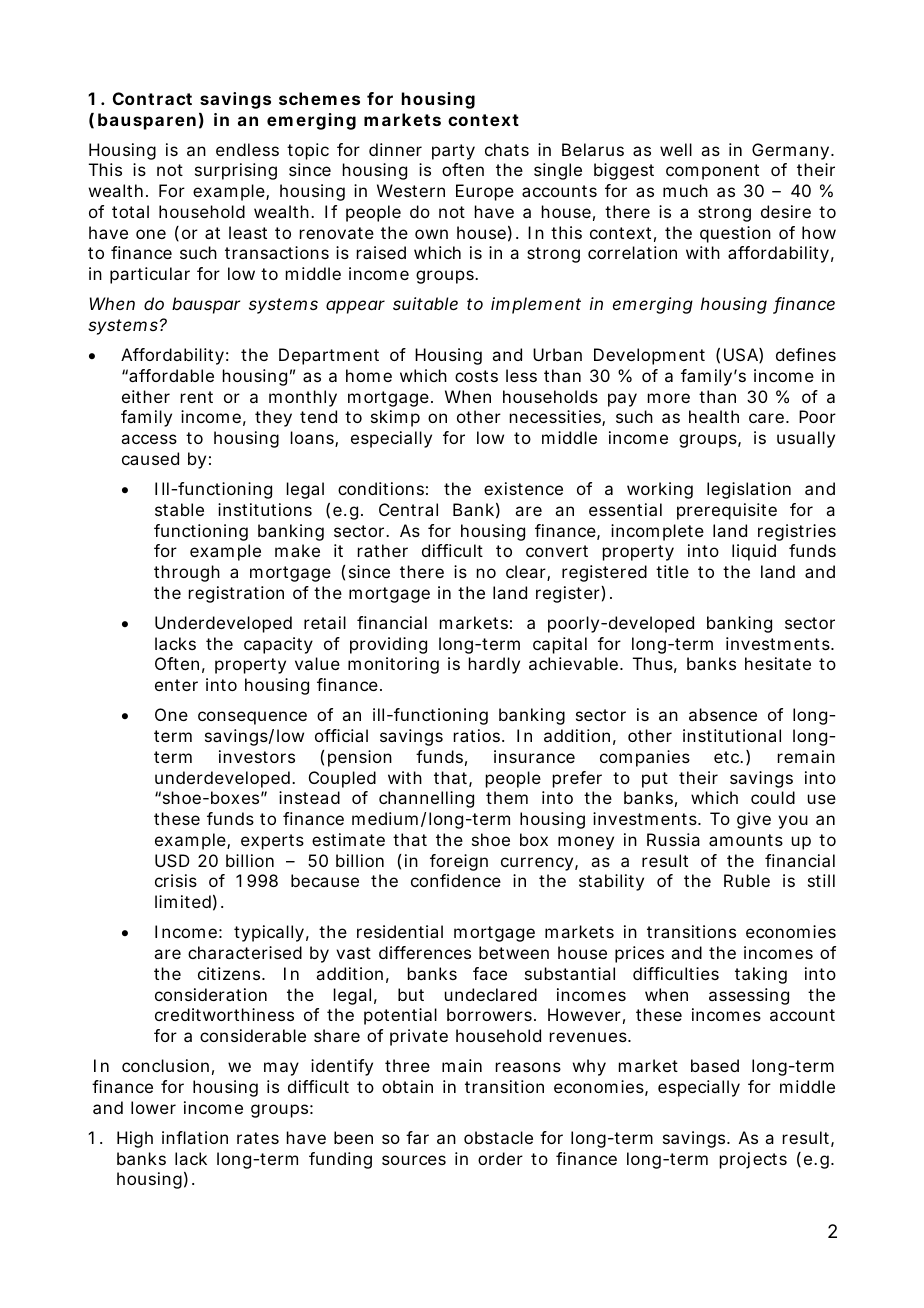 The width and height of the page is (924, 1308). What do you see at coordinates (778, 663) in the page?
I see `hesitate` at bounding box center [778, 663].
